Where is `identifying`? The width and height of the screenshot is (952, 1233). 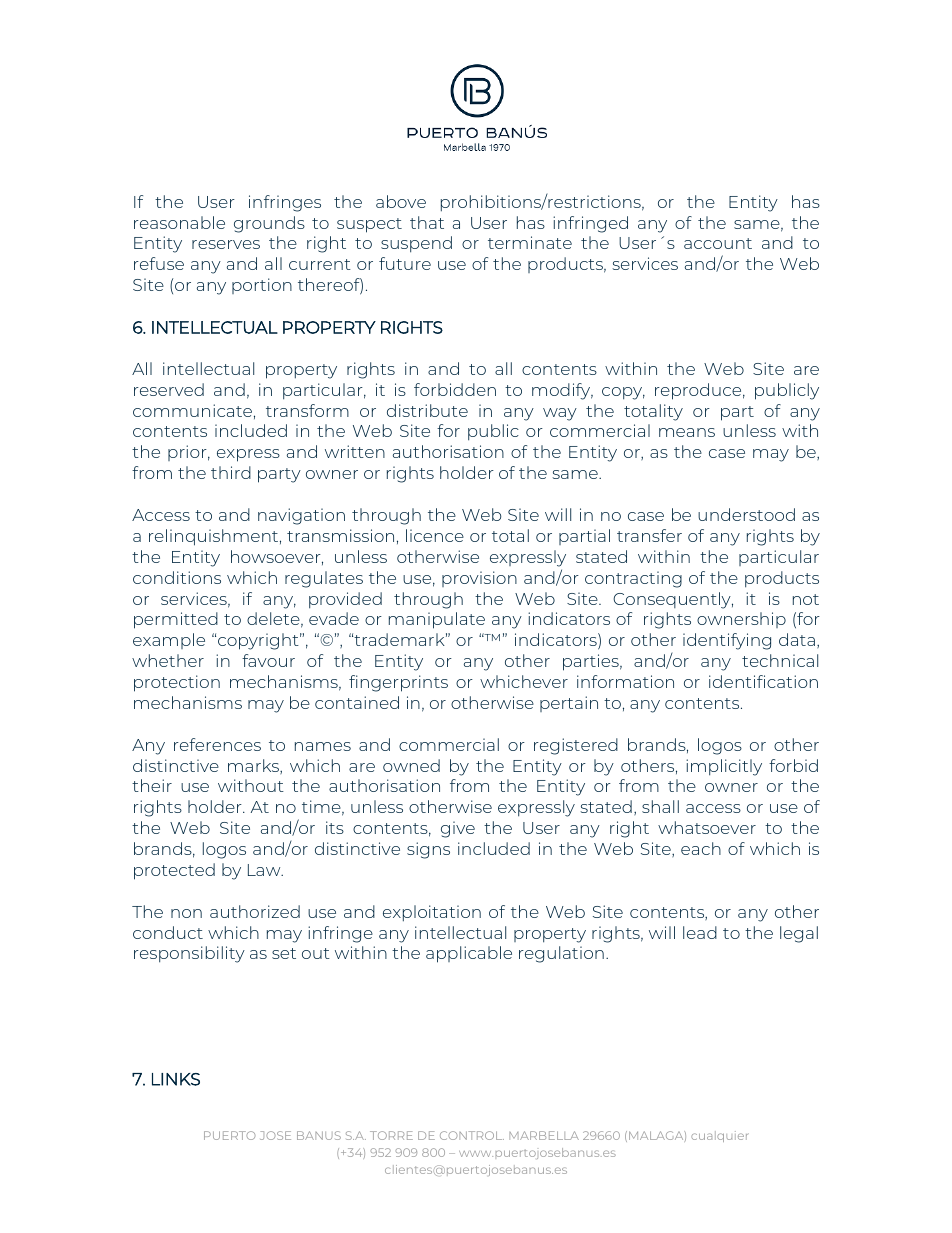 identifying is located at coordinates (727, 641).
